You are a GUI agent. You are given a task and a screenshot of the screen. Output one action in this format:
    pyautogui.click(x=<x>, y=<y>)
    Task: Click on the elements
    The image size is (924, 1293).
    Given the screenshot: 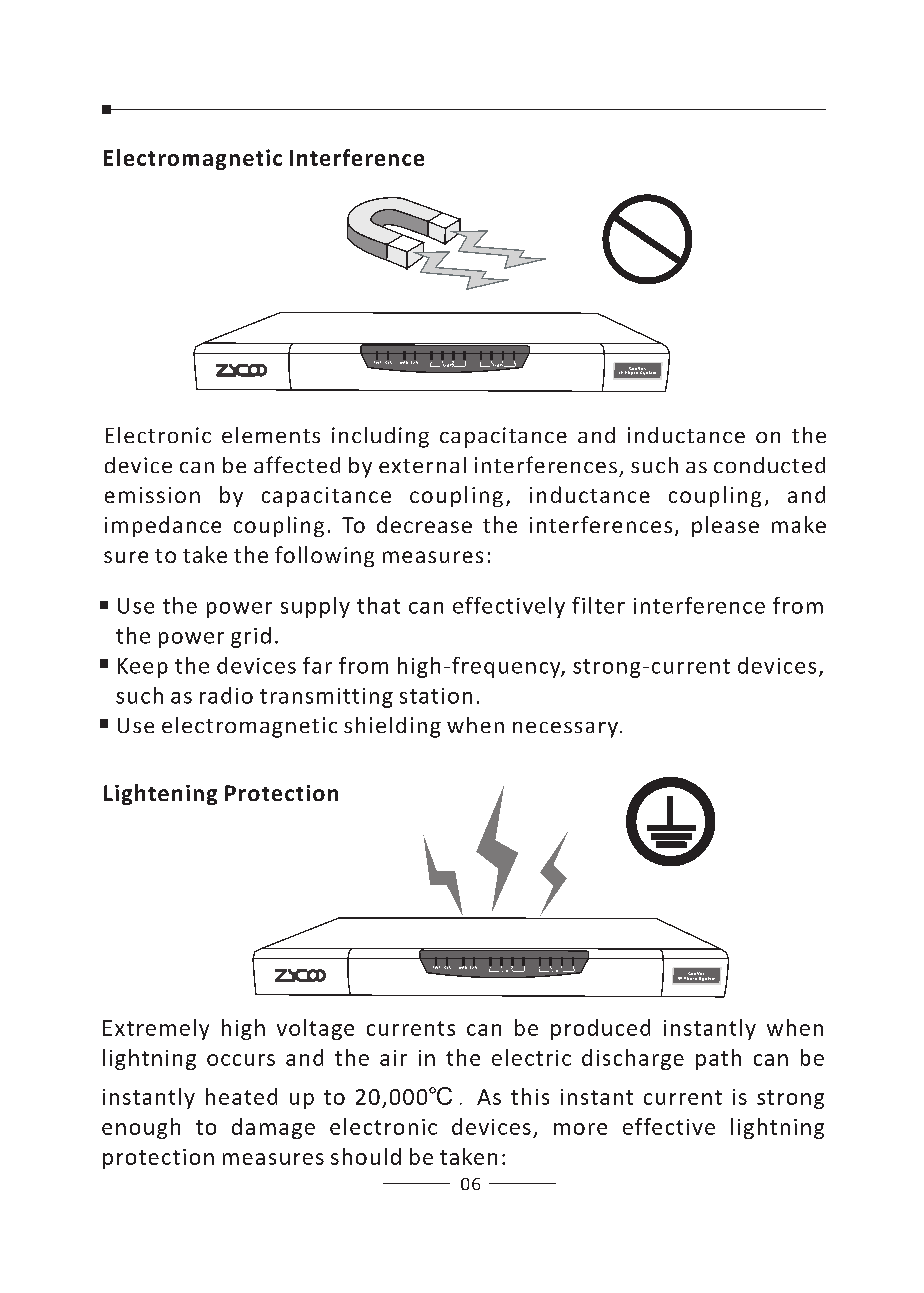 What is the action you would take?
    pyautogui.click(x=271, y=435)
